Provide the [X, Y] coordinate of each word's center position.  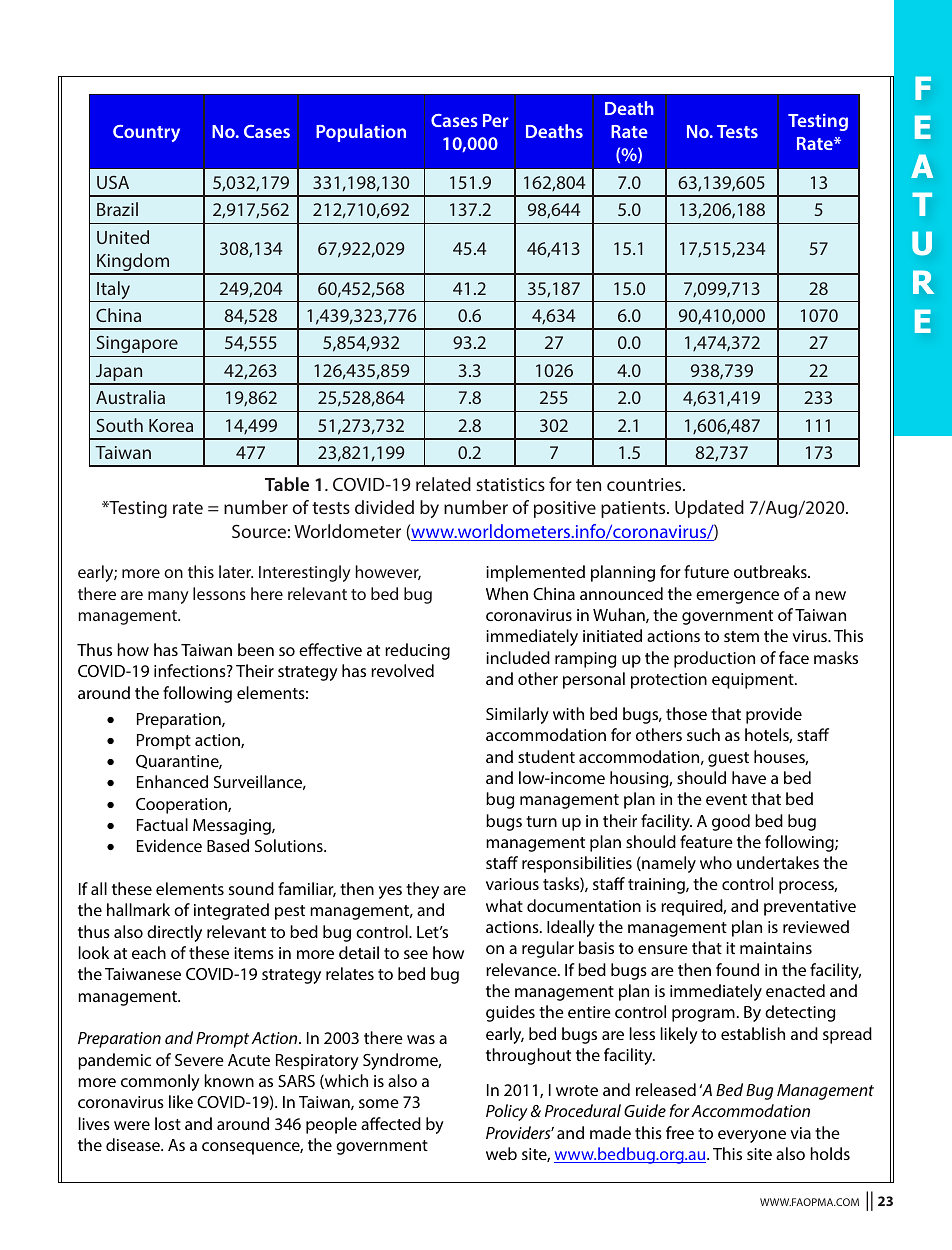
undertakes [778, 862]
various [512, 884]
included [518, 657]
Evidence [169, 845]
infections [191, 670]
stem [741, 636]
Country [146, 133]
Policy [507, 1112]
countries [645, 484]
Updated [709, 509]
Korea [171, 425]
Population [361, 133]
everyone [752, 1136]
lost [168, 1123]
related [443, 484]
